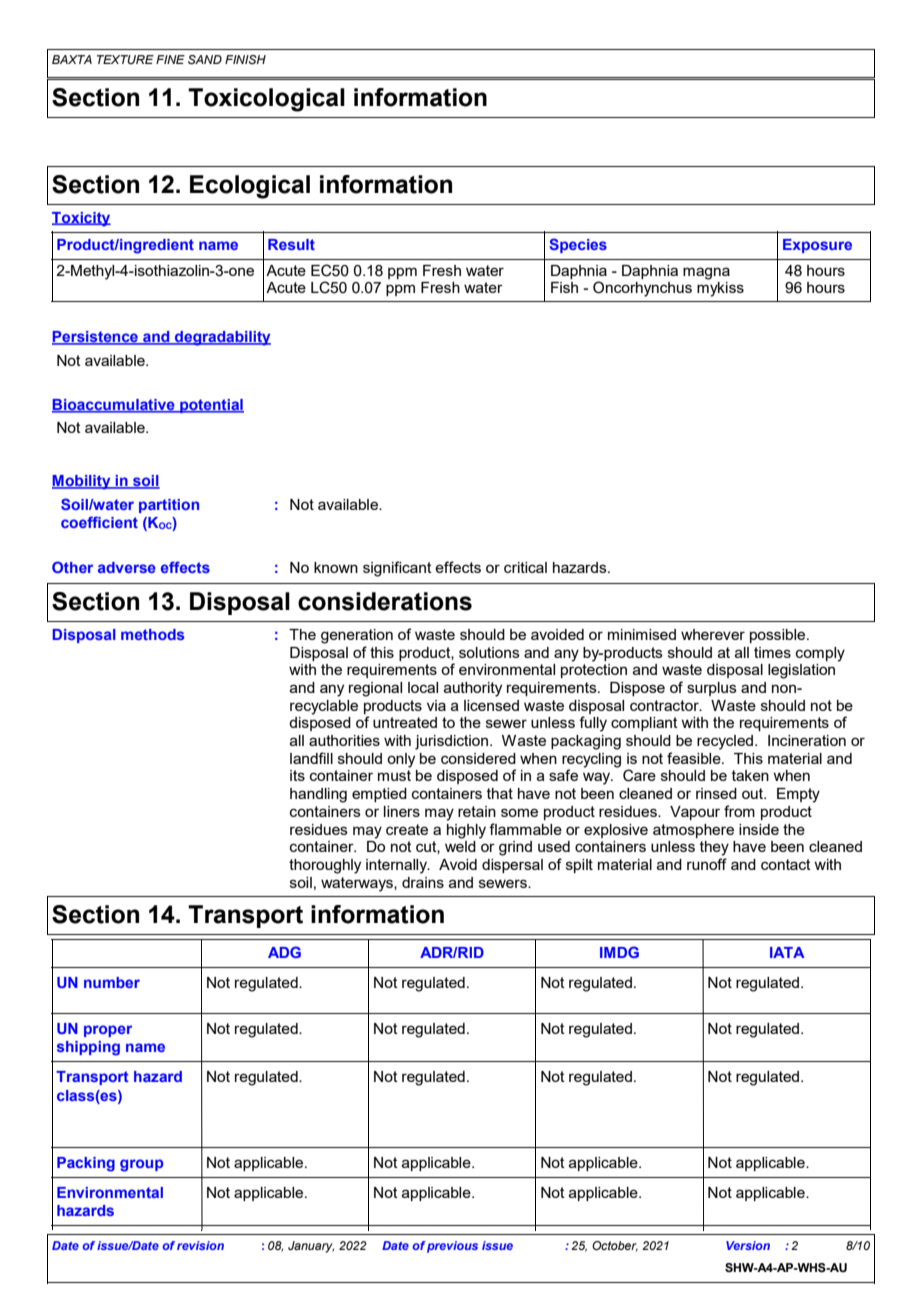 The image size is (924, 1308). I want to click on solutions, so click(489, 652).
